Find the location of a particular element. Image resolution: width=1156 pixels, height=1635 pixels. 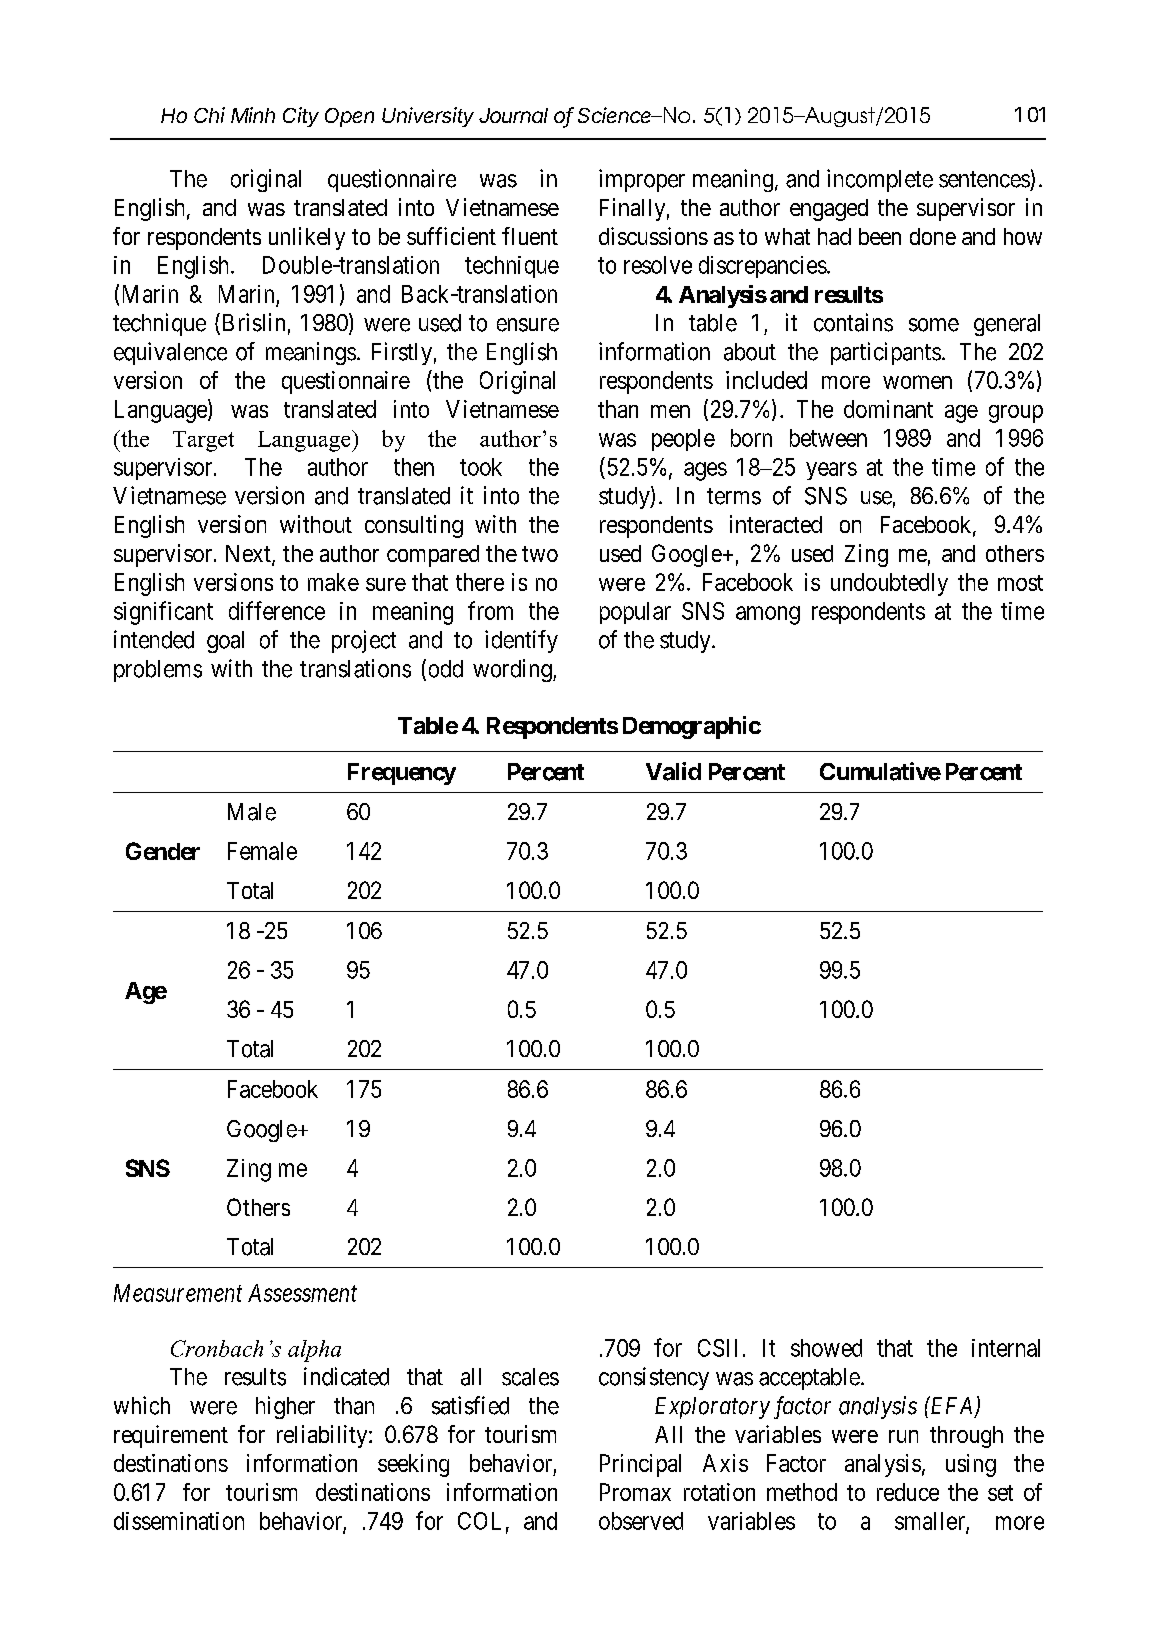

improper is located at coordinates (642, 180).
